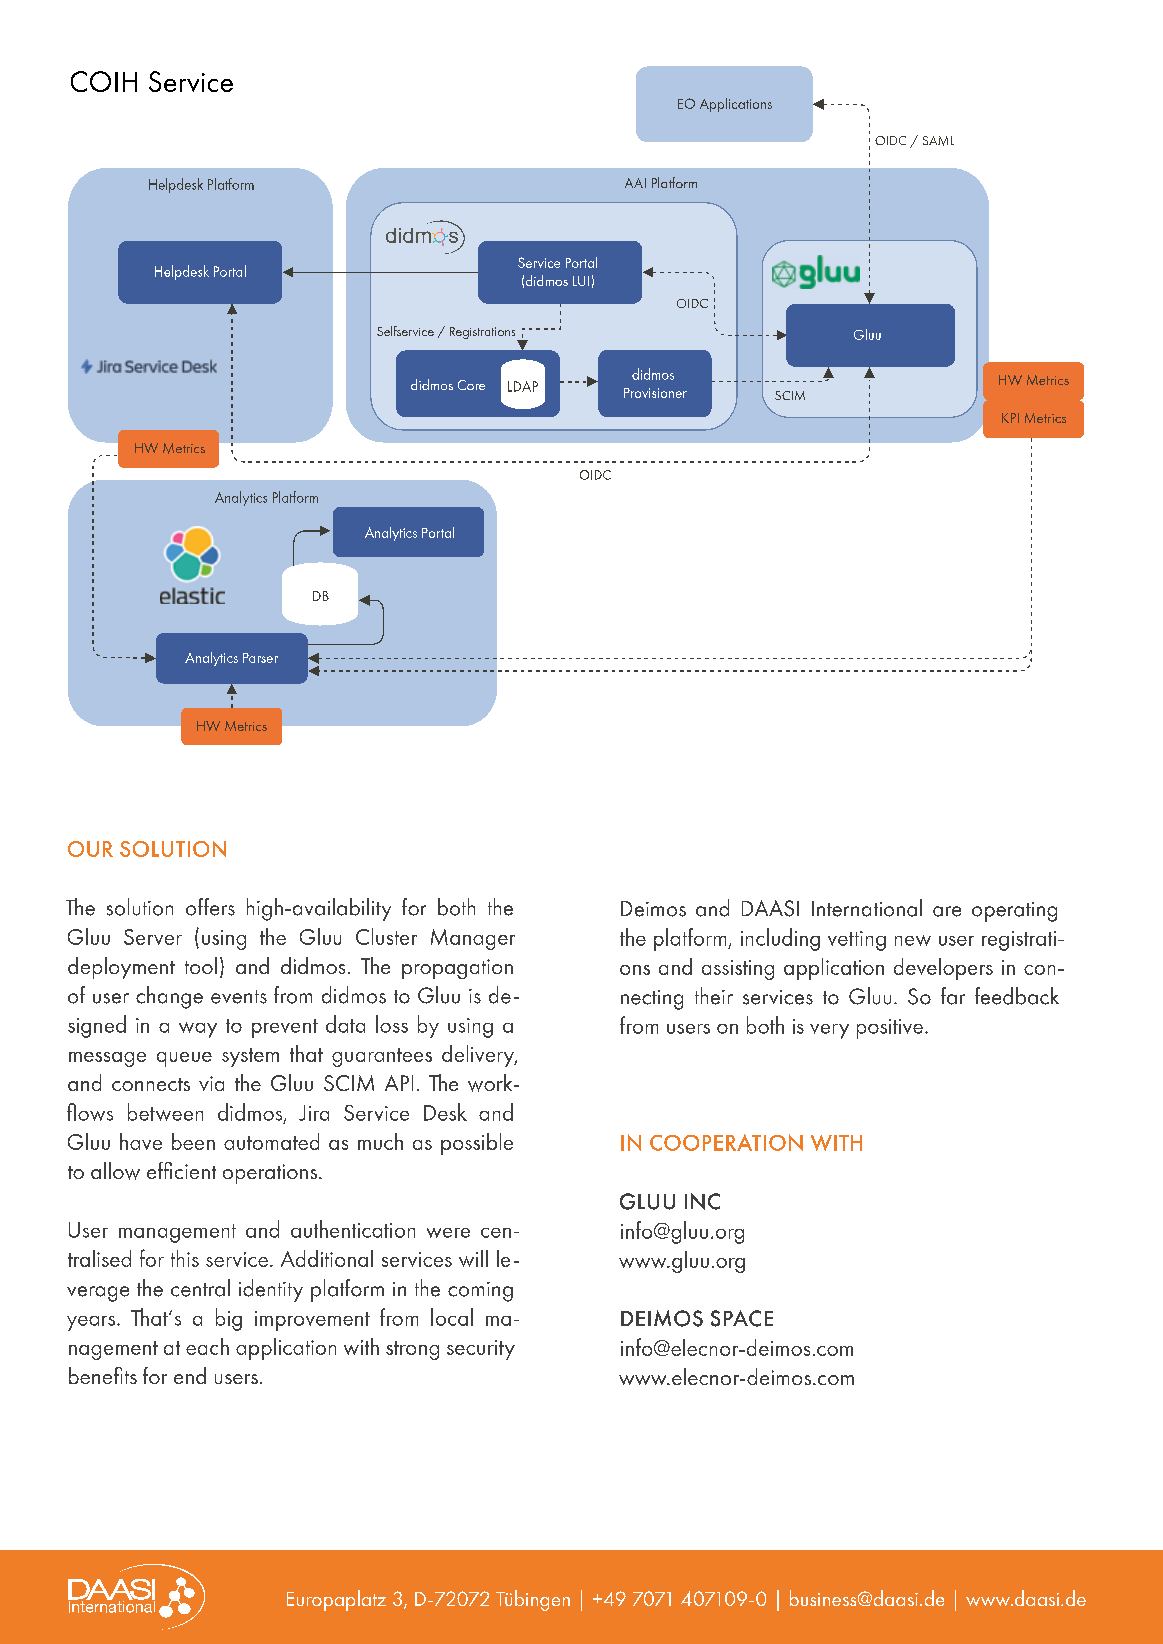 The height and width of the screenshot is (1644, 1163). What do you see at coordinates (207, 1346) in the screenshot?
I see `each` at bounding box center [207, 1346].
